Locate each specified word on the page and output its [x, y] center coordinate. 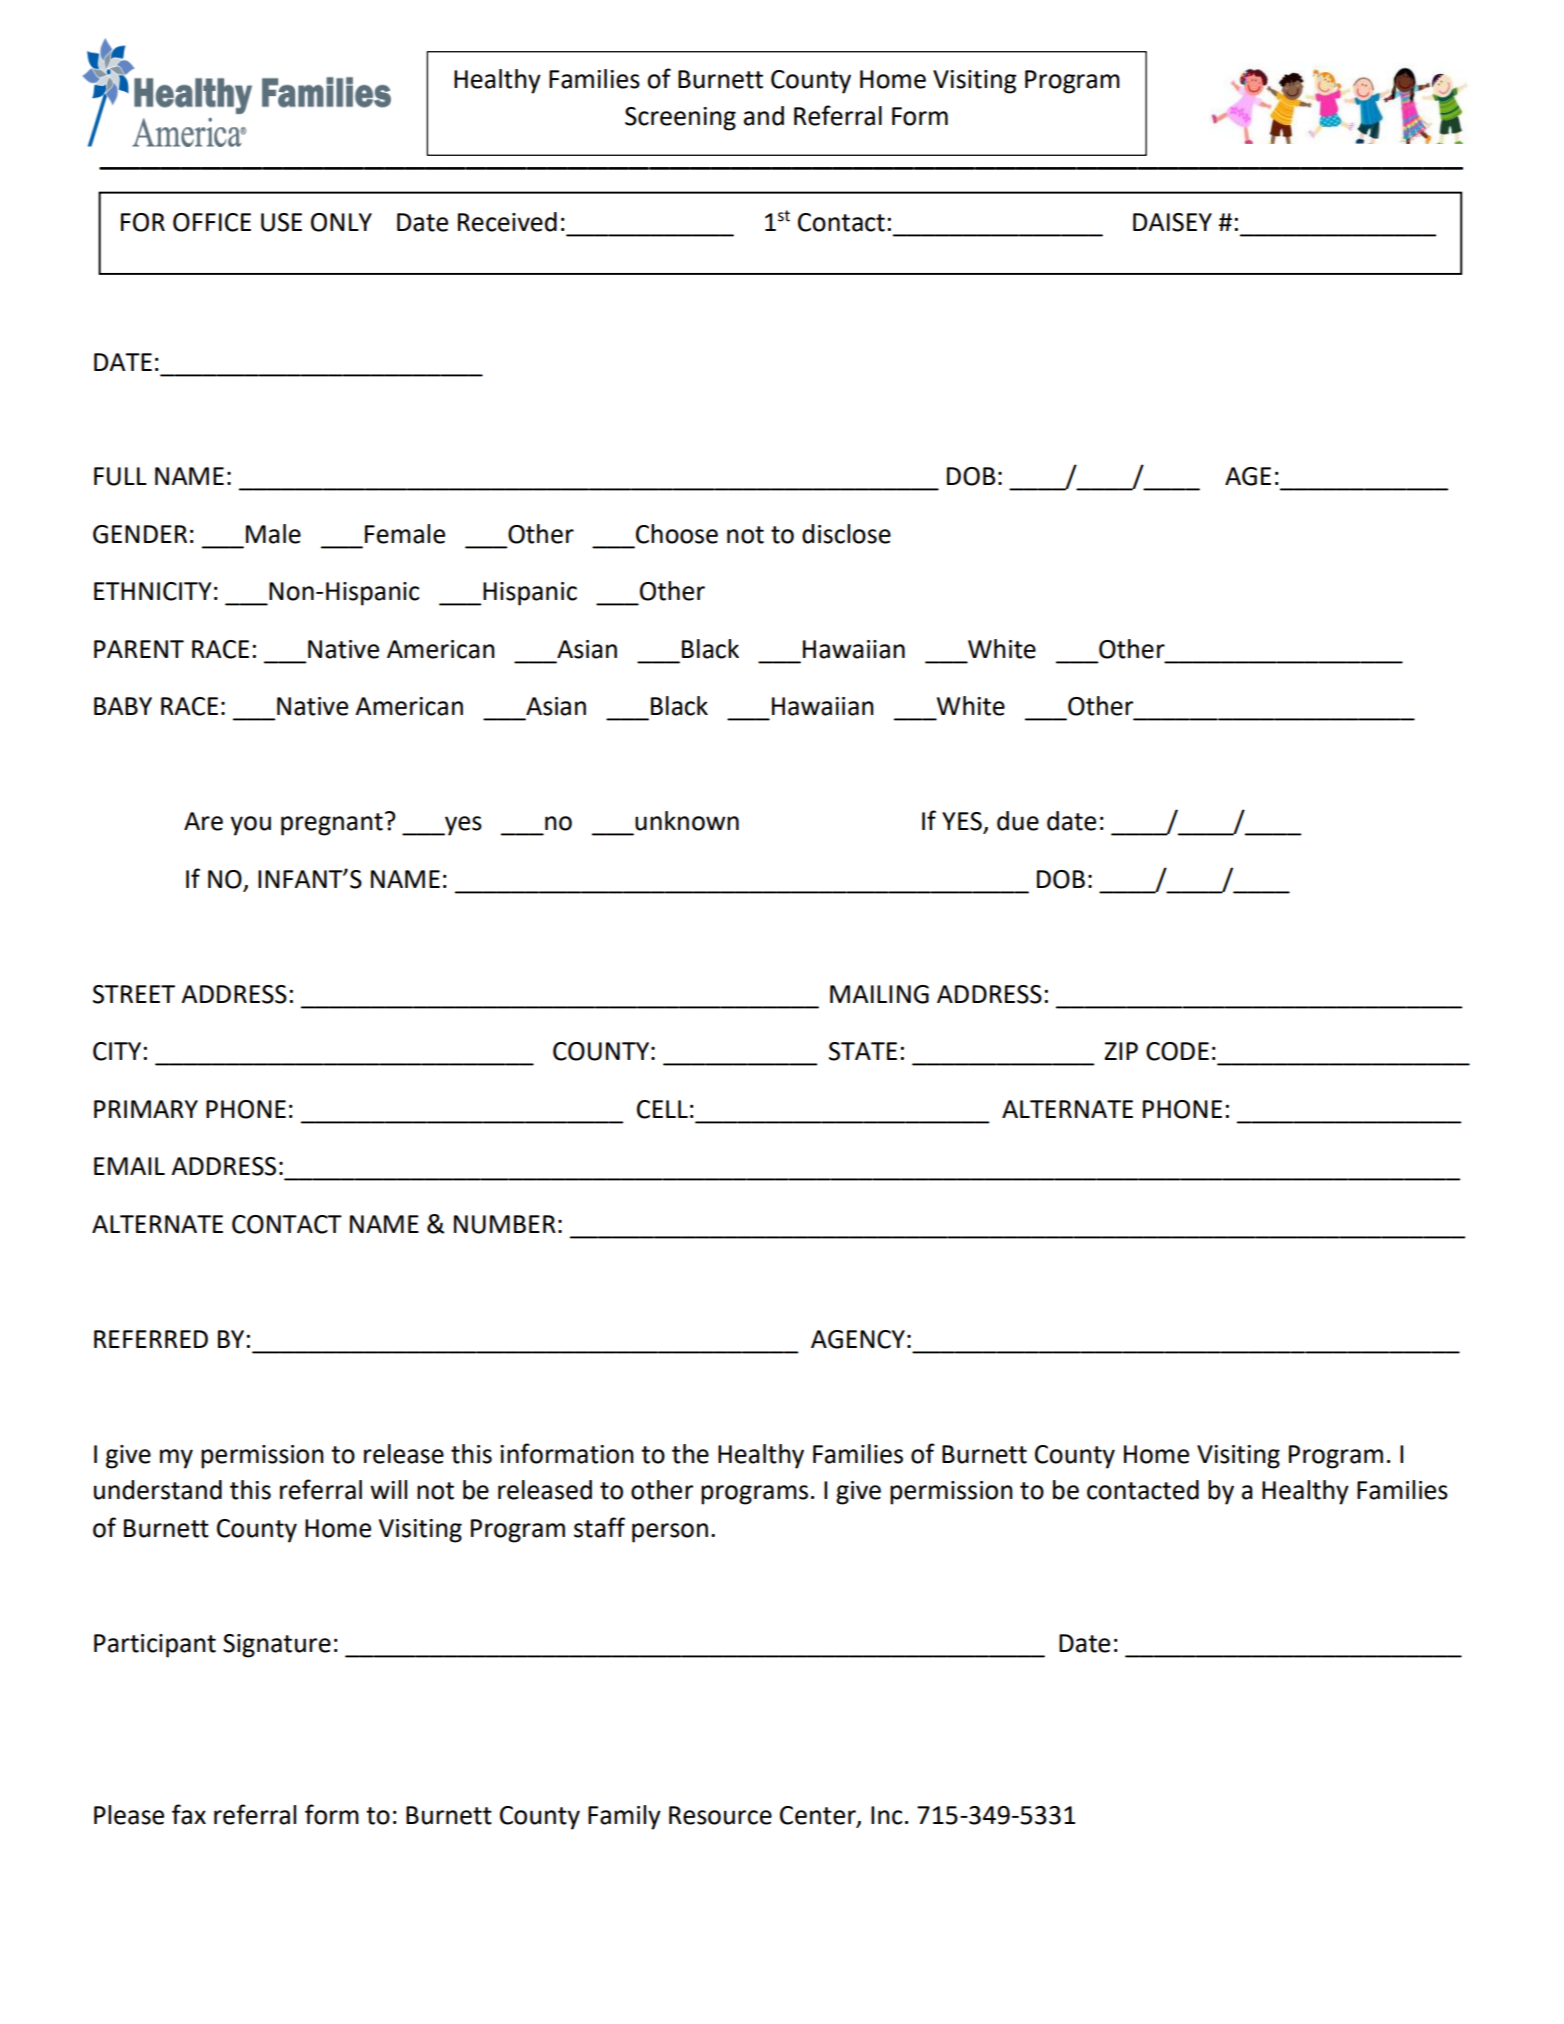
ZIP [1121, 1051]
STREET [134, 994]
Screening [680, 119]
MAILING [879, 994]
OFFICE [212, 222]
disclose [846, 534]
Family [624, 1817]
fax [189, 1814]
